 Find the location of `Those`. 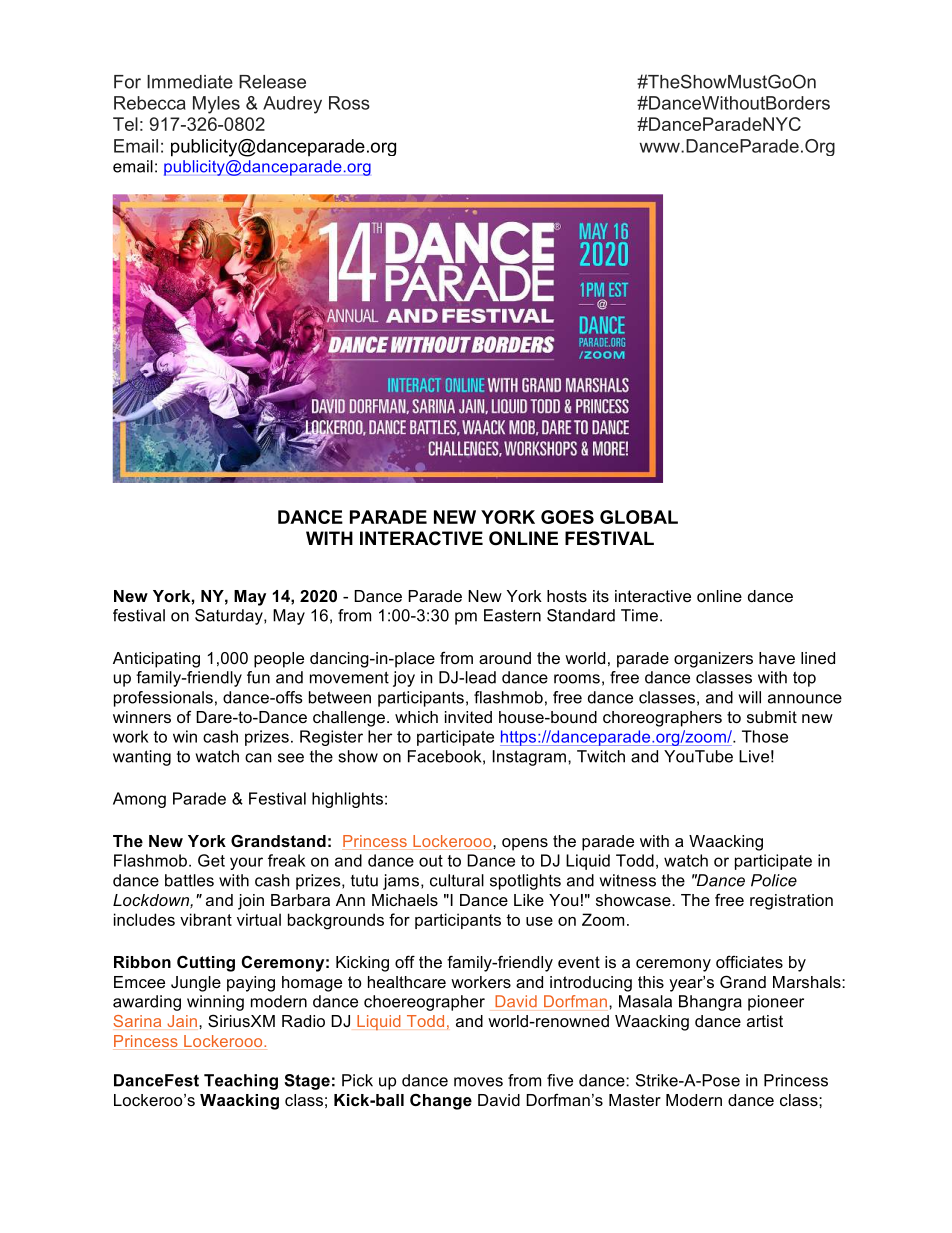

Those is located at coordinates (765, 736).
